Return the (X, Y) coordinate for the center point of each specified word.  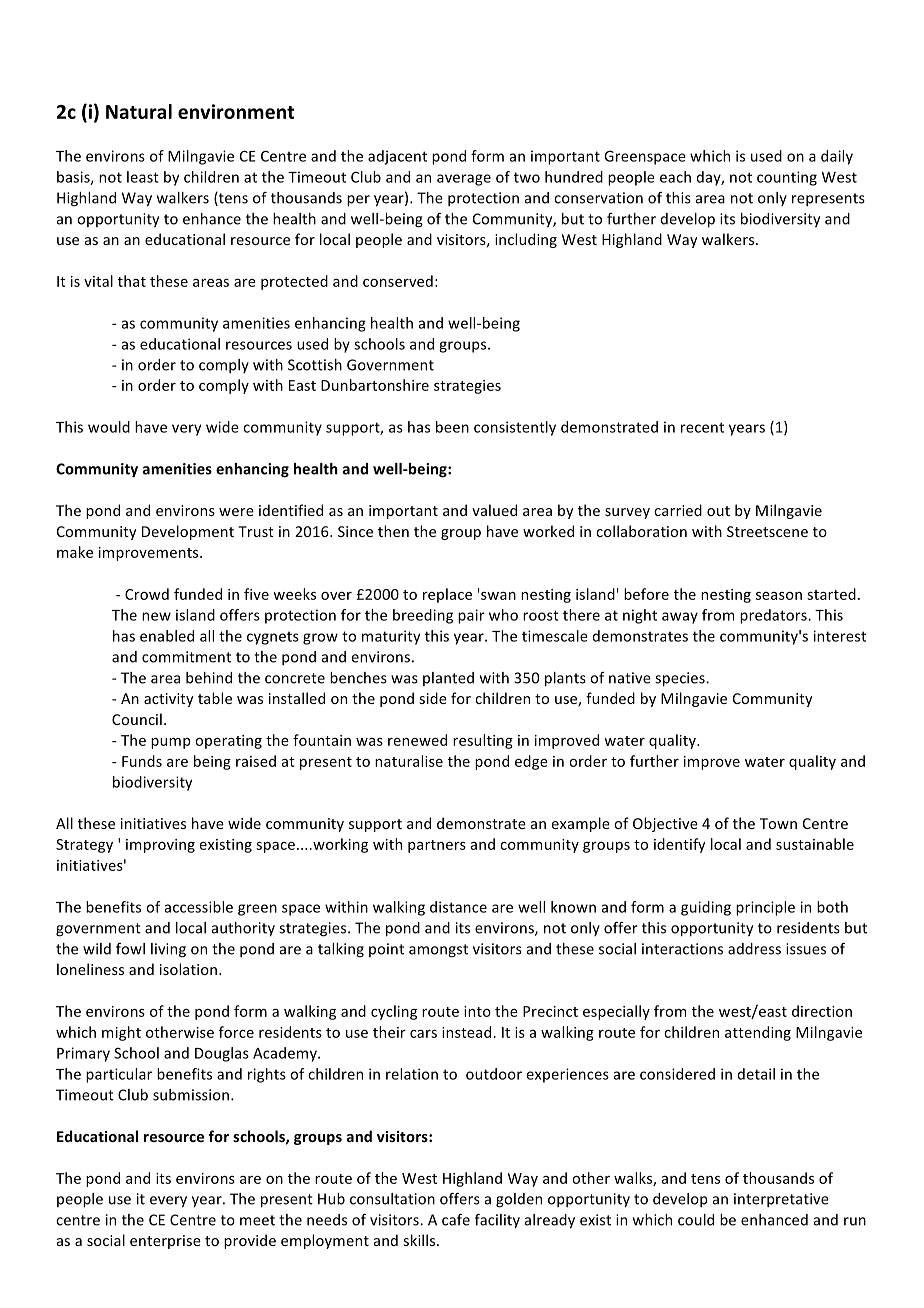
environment (236, 111)
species (681, 679)
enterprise (165, 1242)
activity (168, 700)
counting (787, 178)
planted (448, 679)
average (464, 180)
